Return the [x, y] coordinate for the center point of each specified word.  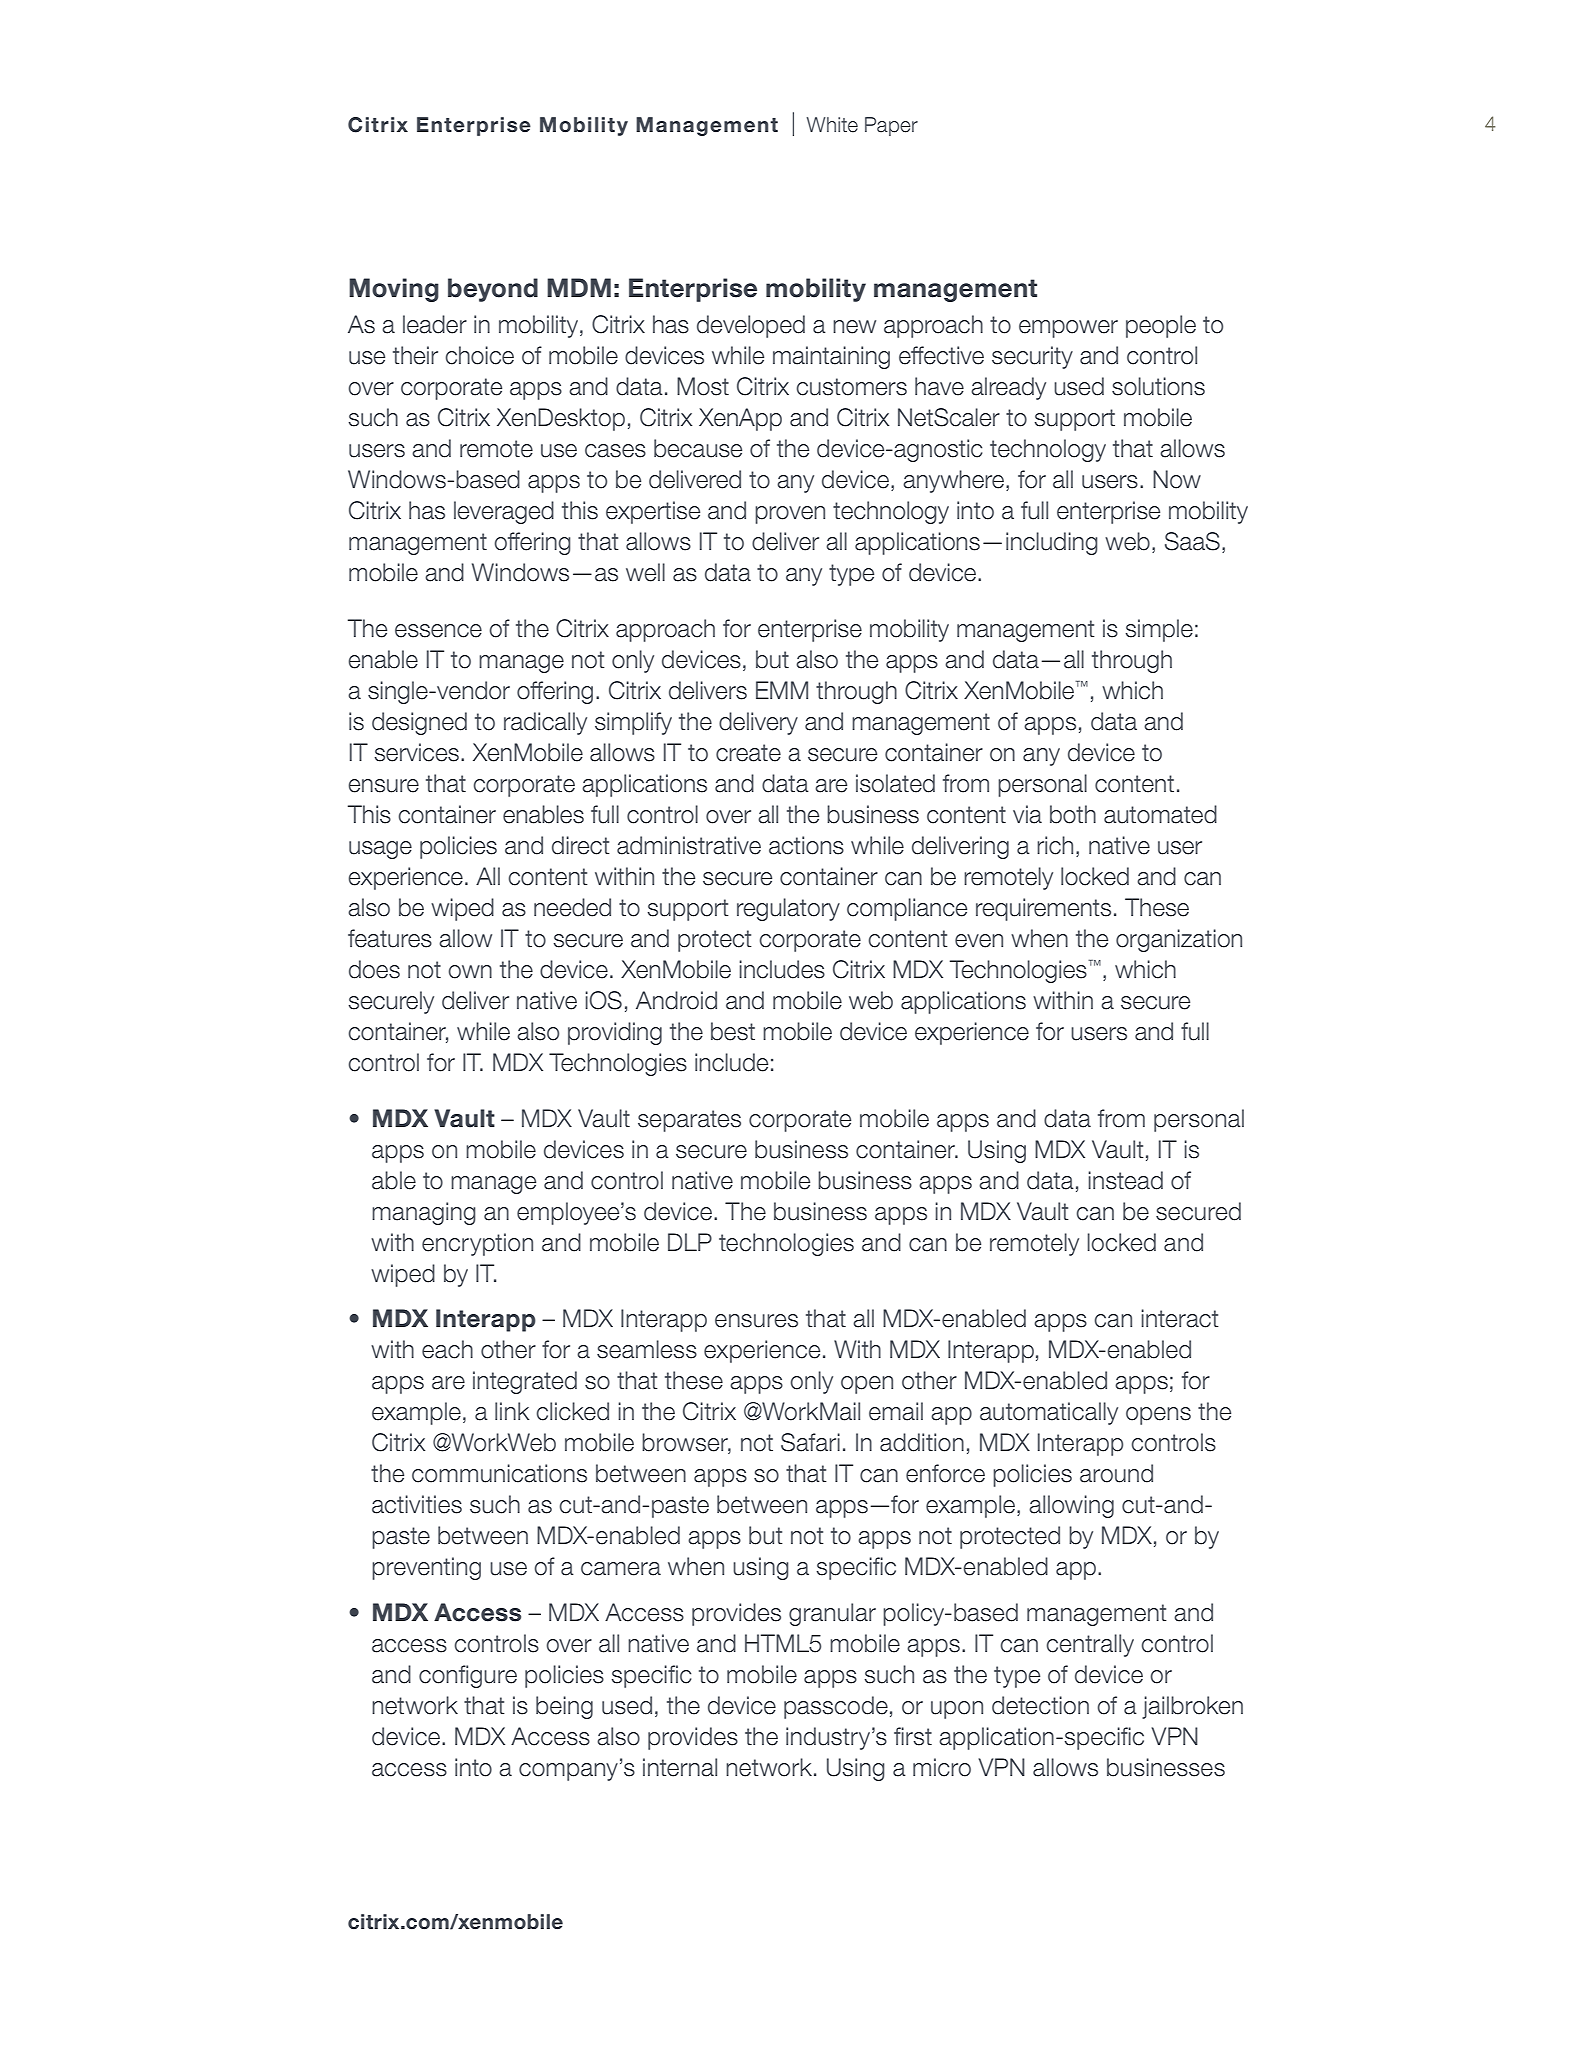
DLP [690, 1242]
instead [1125, 1180]
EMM [782, 690]
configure [468, 1676]
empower [1068, 329]
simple [1159, 630]
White [832, 125]
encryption [477, 1244]
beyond [493, 290]
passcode [836, 1707]
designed [419, 723]
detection [1040, 1705]
